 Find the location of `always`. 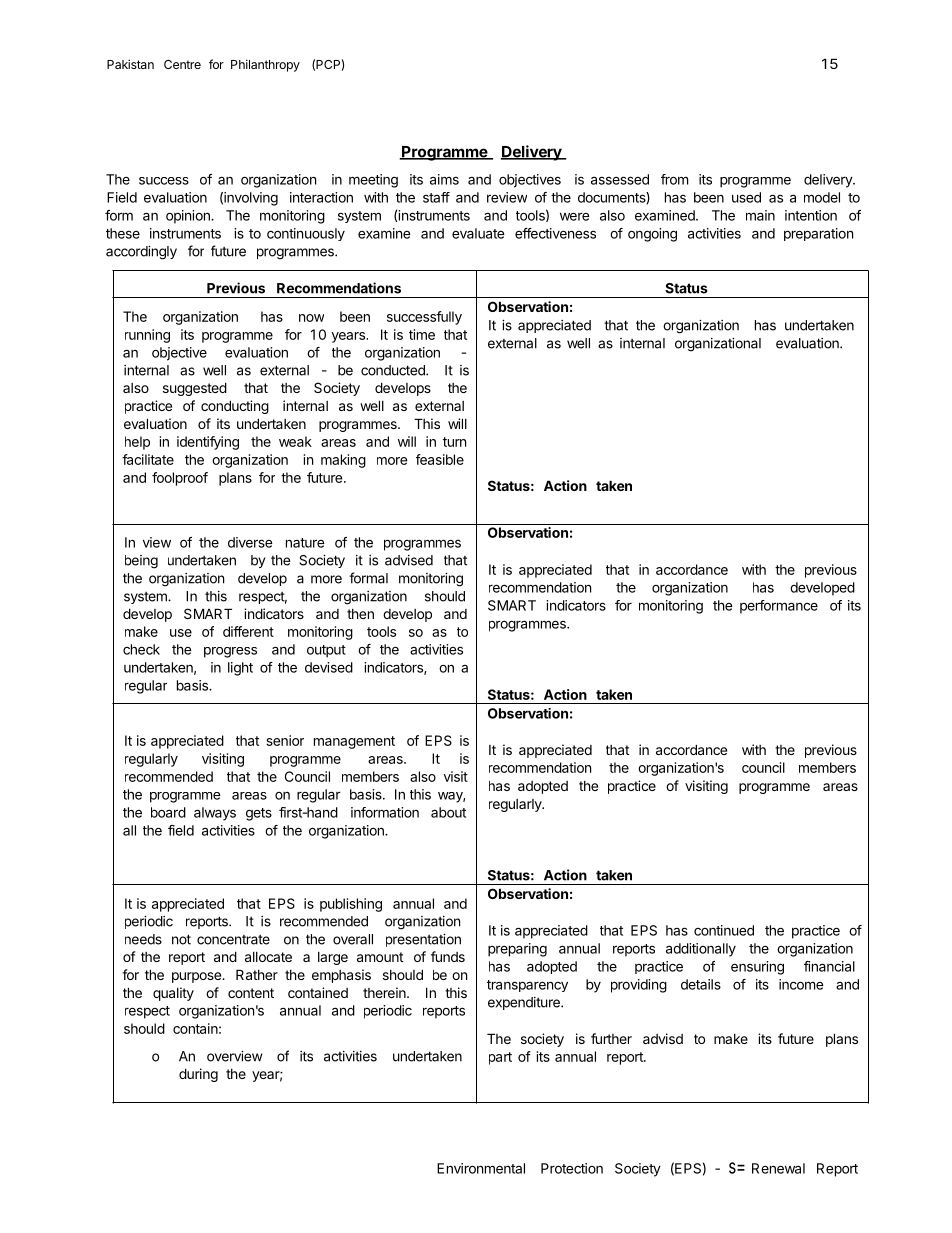

always is located at coordinates (215, 814).
